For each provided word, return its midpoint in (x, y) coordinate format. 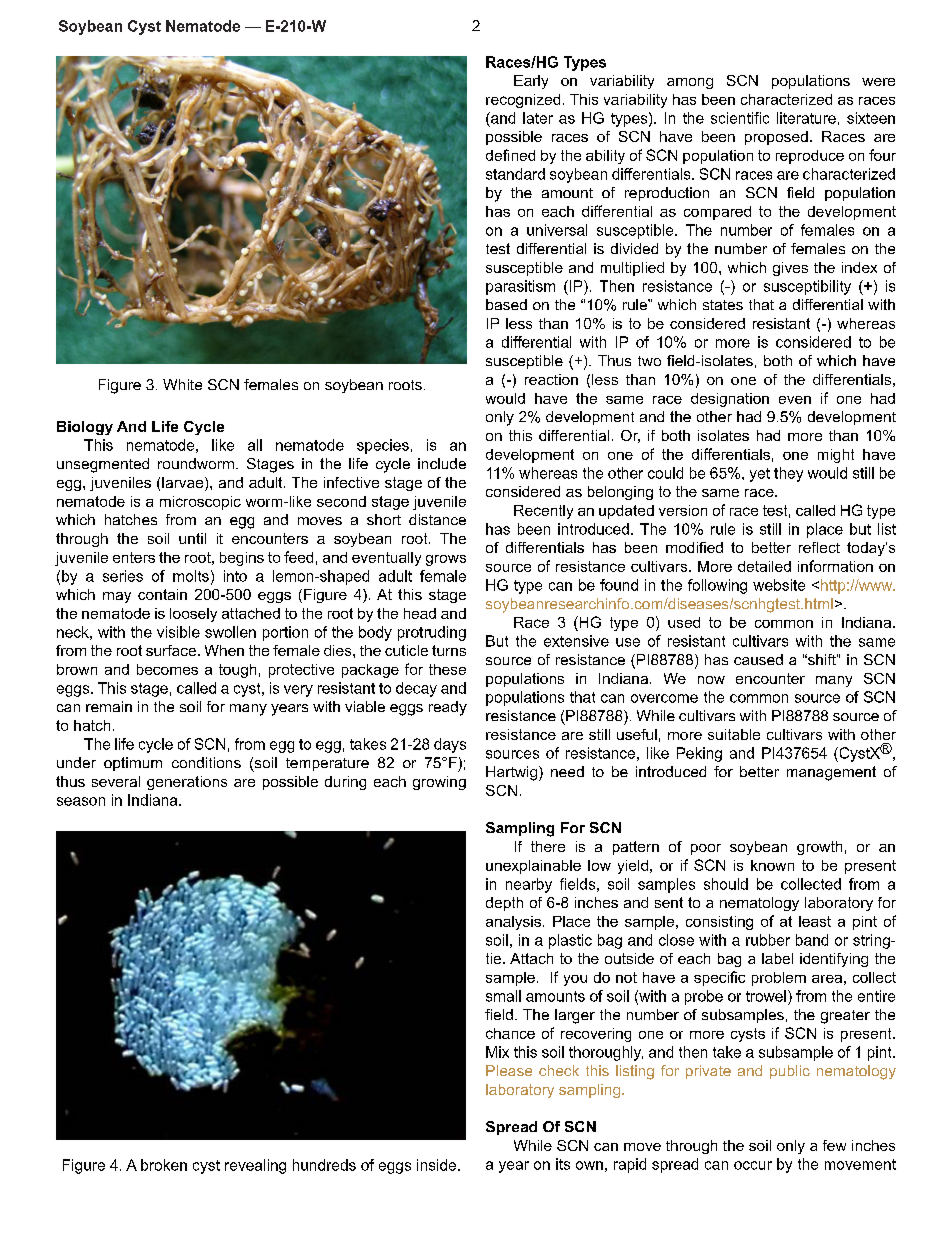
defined (510, 155)
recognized (523, 101)
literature (806, 118)
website (779, 585)
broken (164, 1165)
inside (438, 1165)
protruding (432, 633)
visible (178, 632)
